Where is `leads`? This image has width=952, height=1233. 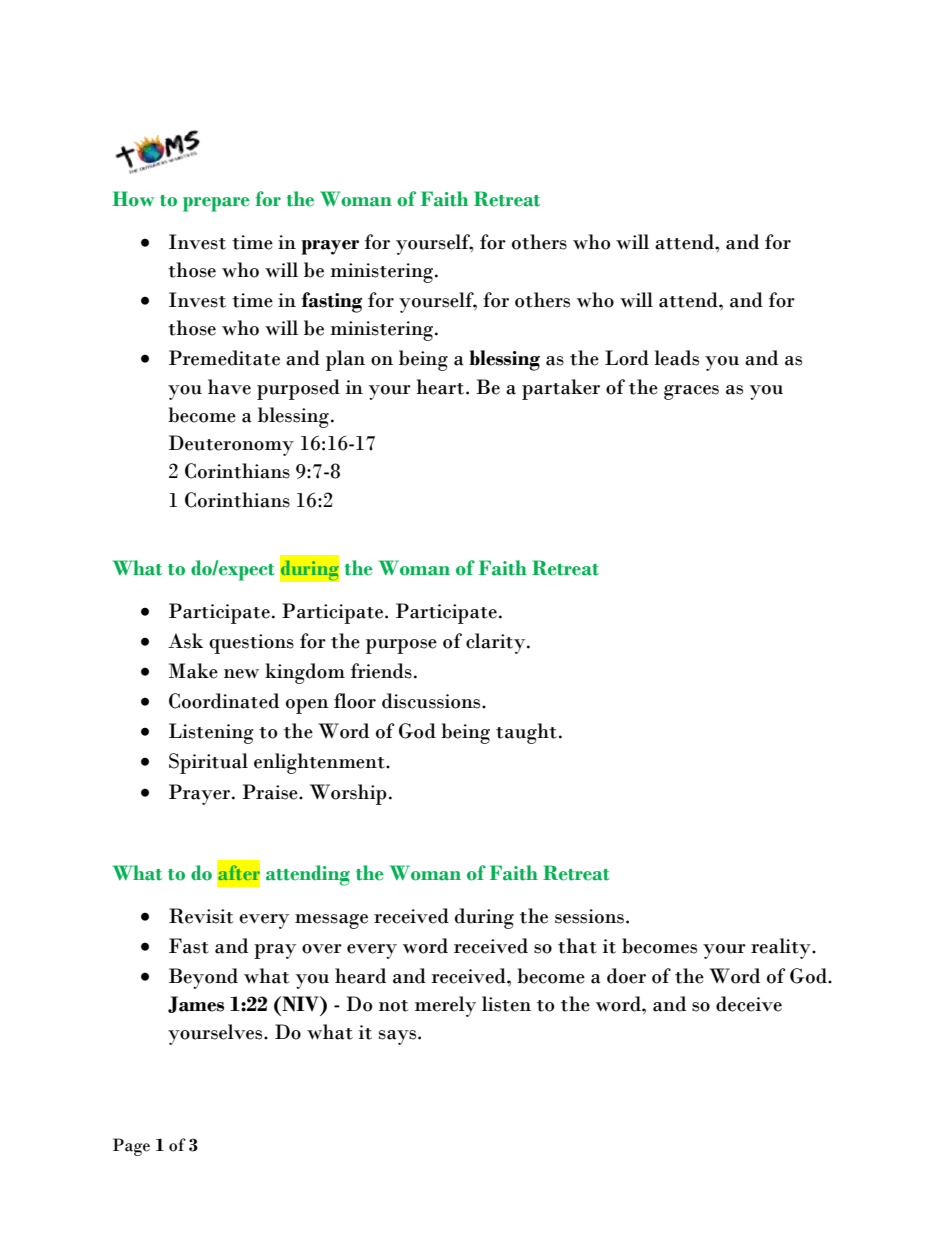 leads is located at coordinates (676, 358).
